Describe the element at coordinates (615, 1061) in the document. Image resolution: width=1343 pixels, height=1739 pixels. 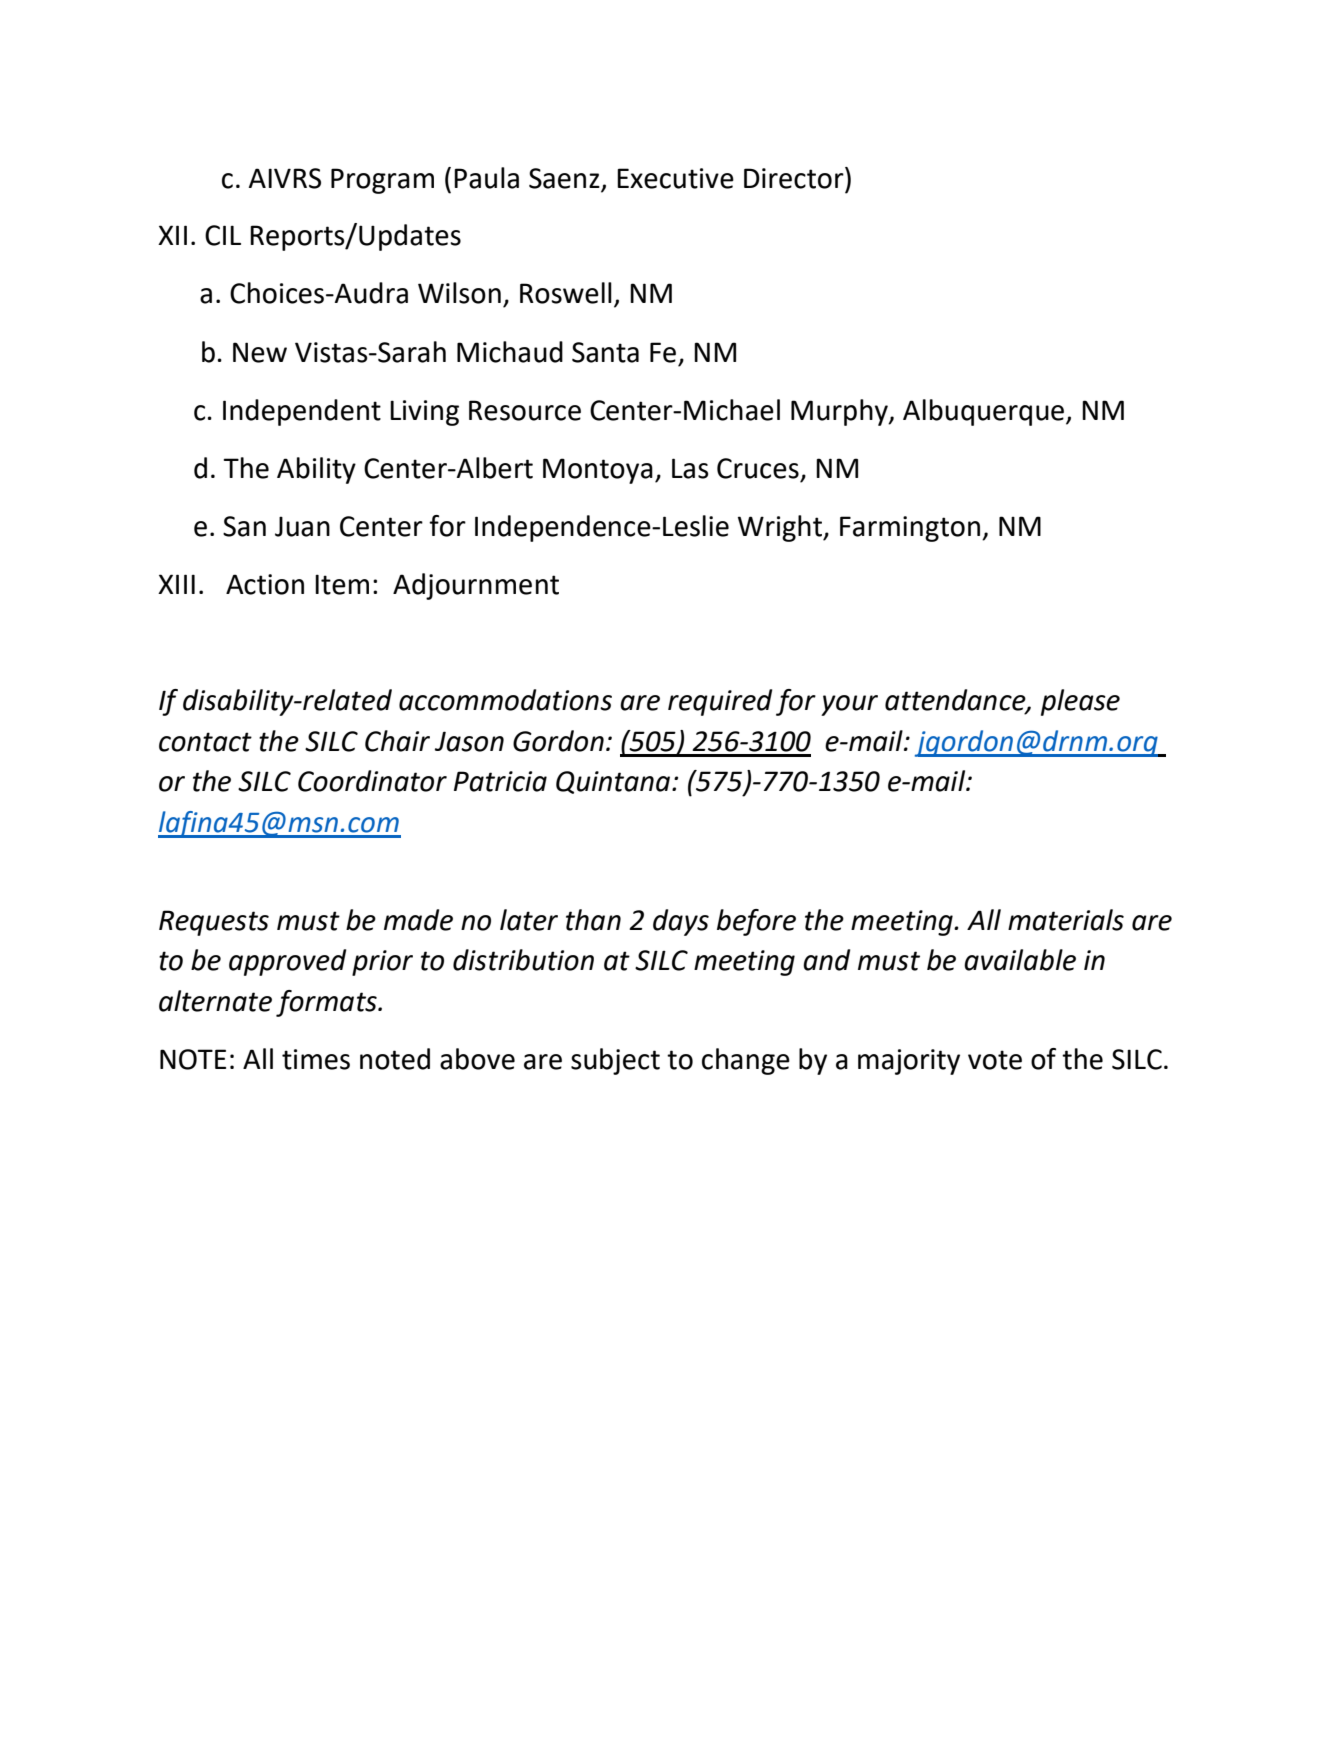
I see `subject` at that location.
